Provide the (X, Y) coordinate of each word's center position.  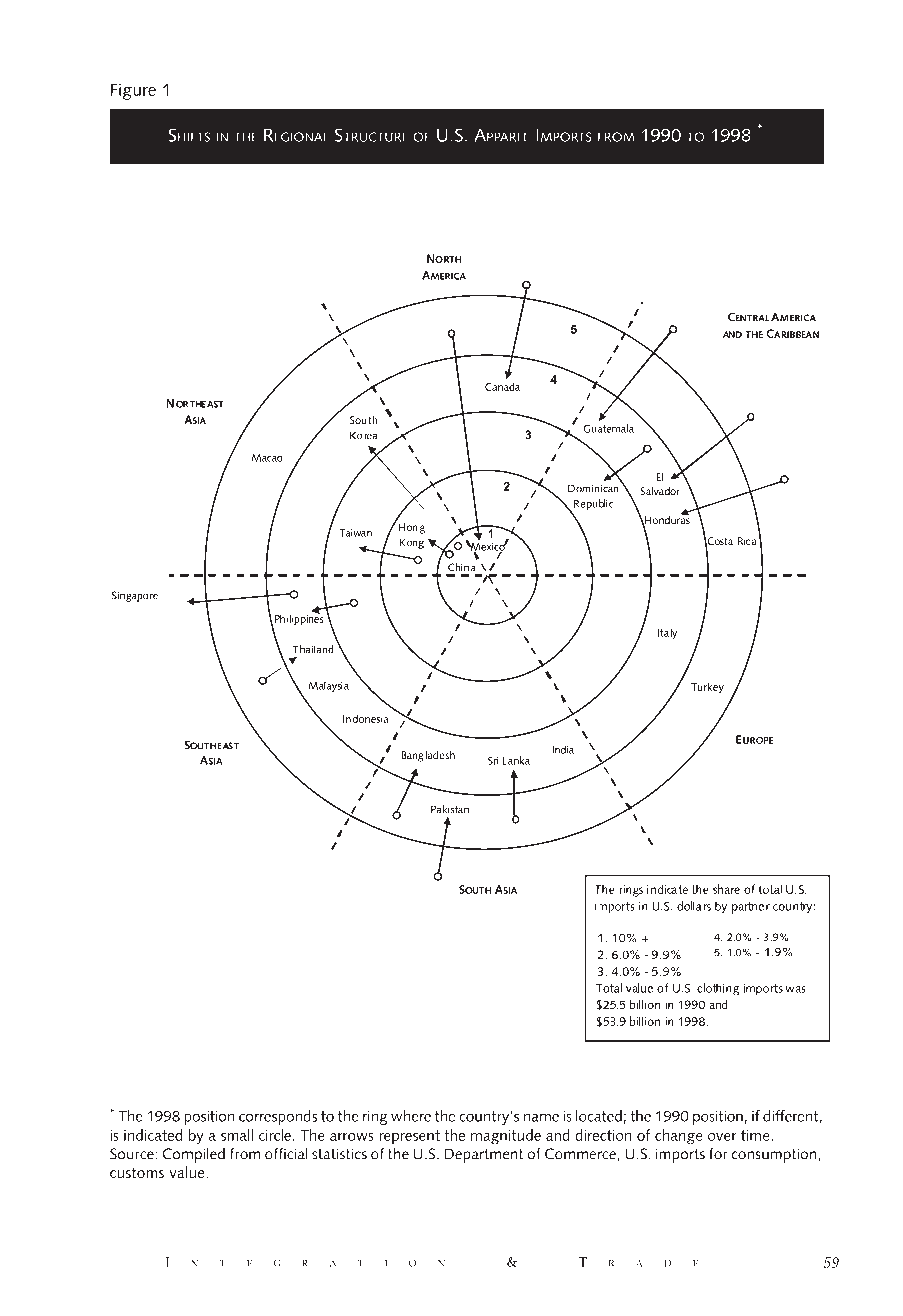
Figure (133, 91)
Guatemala (608, 428)
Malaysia (328, 686)
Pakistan (450, 809)
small (237, 1135)
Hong (410, 527)
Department (484, 1155)
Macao (267, 458)
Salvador (660, 490)
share (726, 889)
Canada (502, 386)
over (722, 1137)
